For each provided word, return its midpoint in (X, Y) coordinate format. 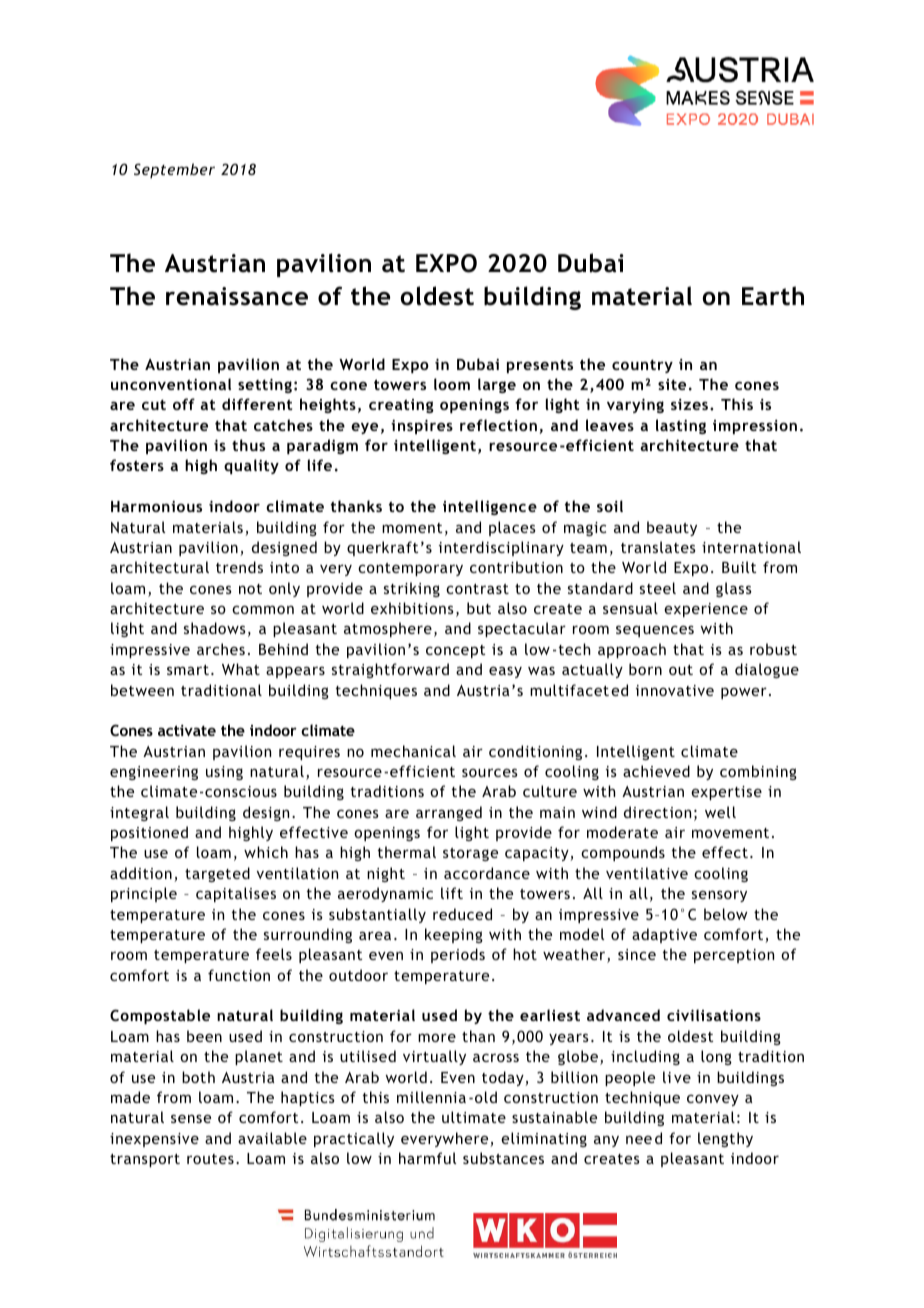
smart (188, 670)
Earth (773, 296)
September (174, 170)
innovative (675, 690)
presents (540, 366)
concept (455, 651)
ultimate (474, 1117)
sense (191, 1118)
